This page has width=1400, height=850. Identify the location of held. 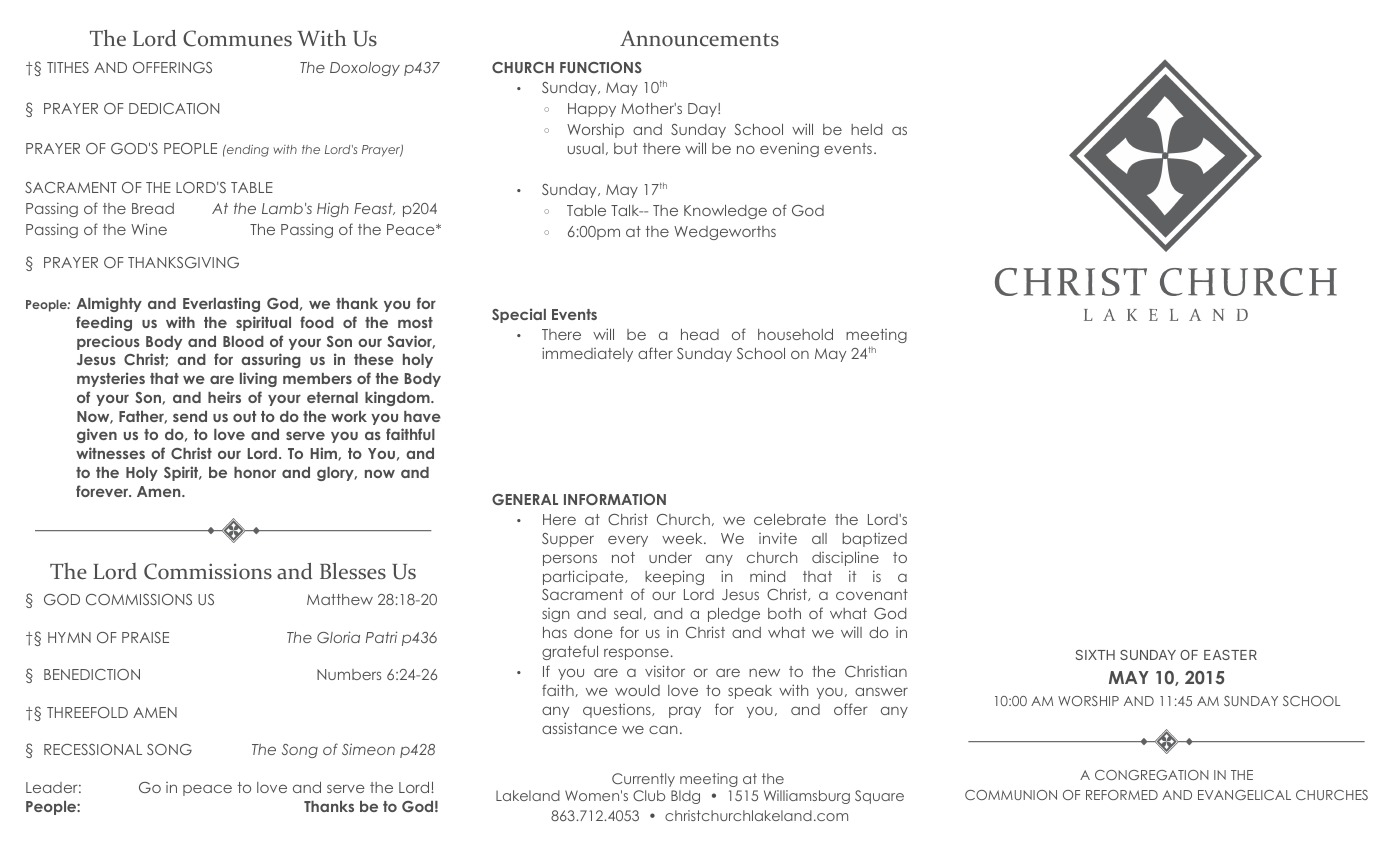
(866, 129).
